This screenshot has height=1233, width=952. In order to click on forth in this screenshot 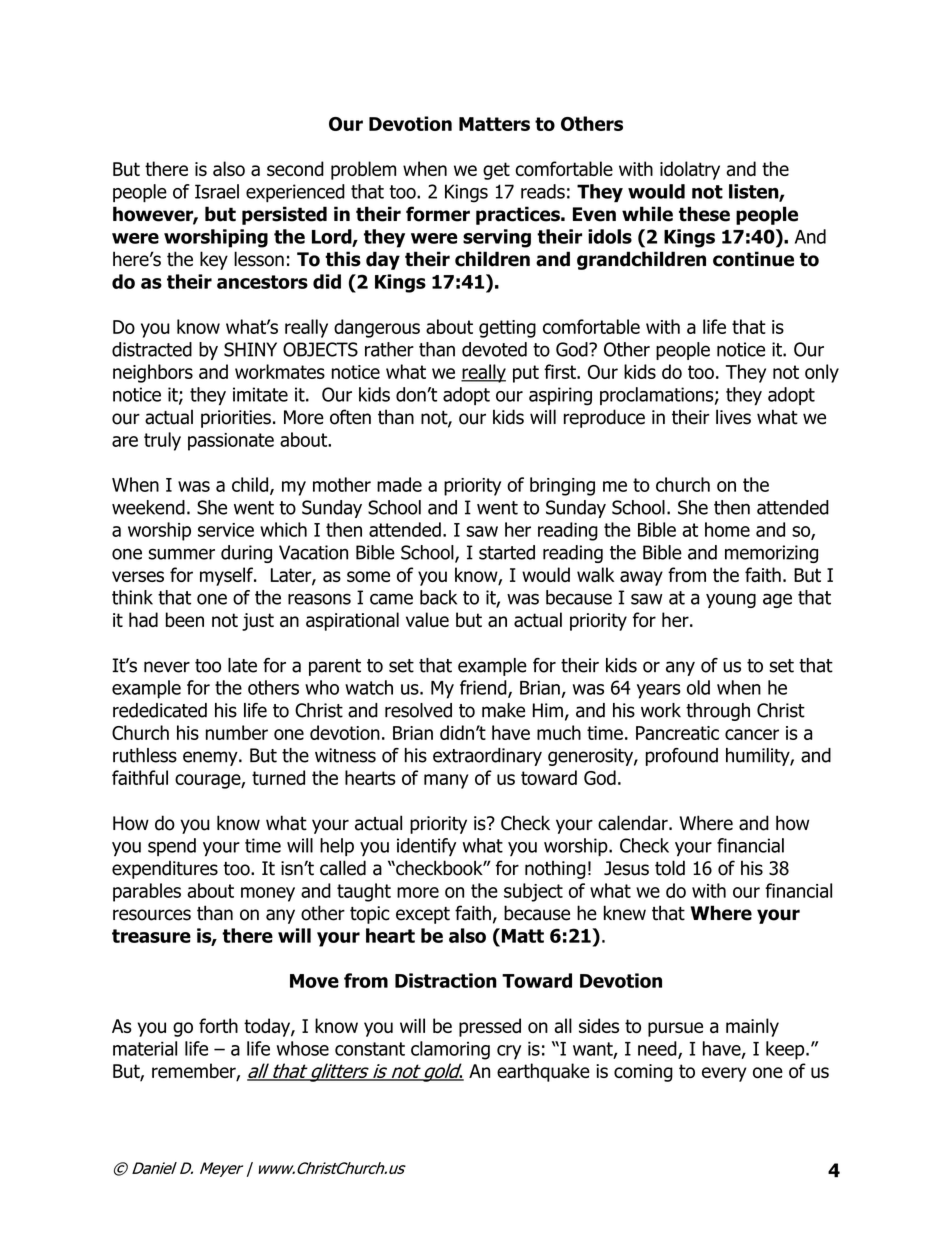, I will do `click(218, 1025)`.
